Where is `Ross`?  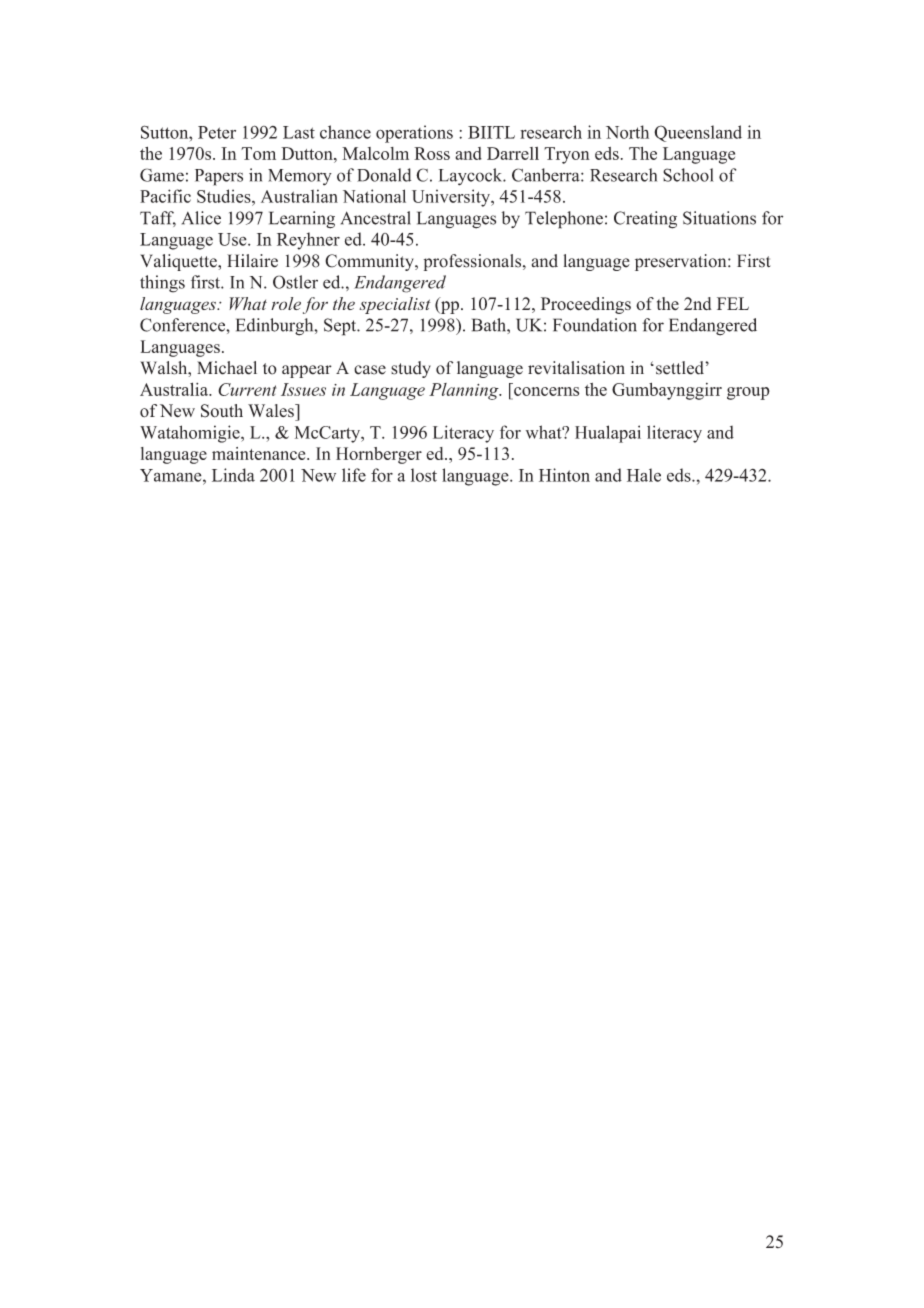
Ross is located at coordinates (432, 153).
